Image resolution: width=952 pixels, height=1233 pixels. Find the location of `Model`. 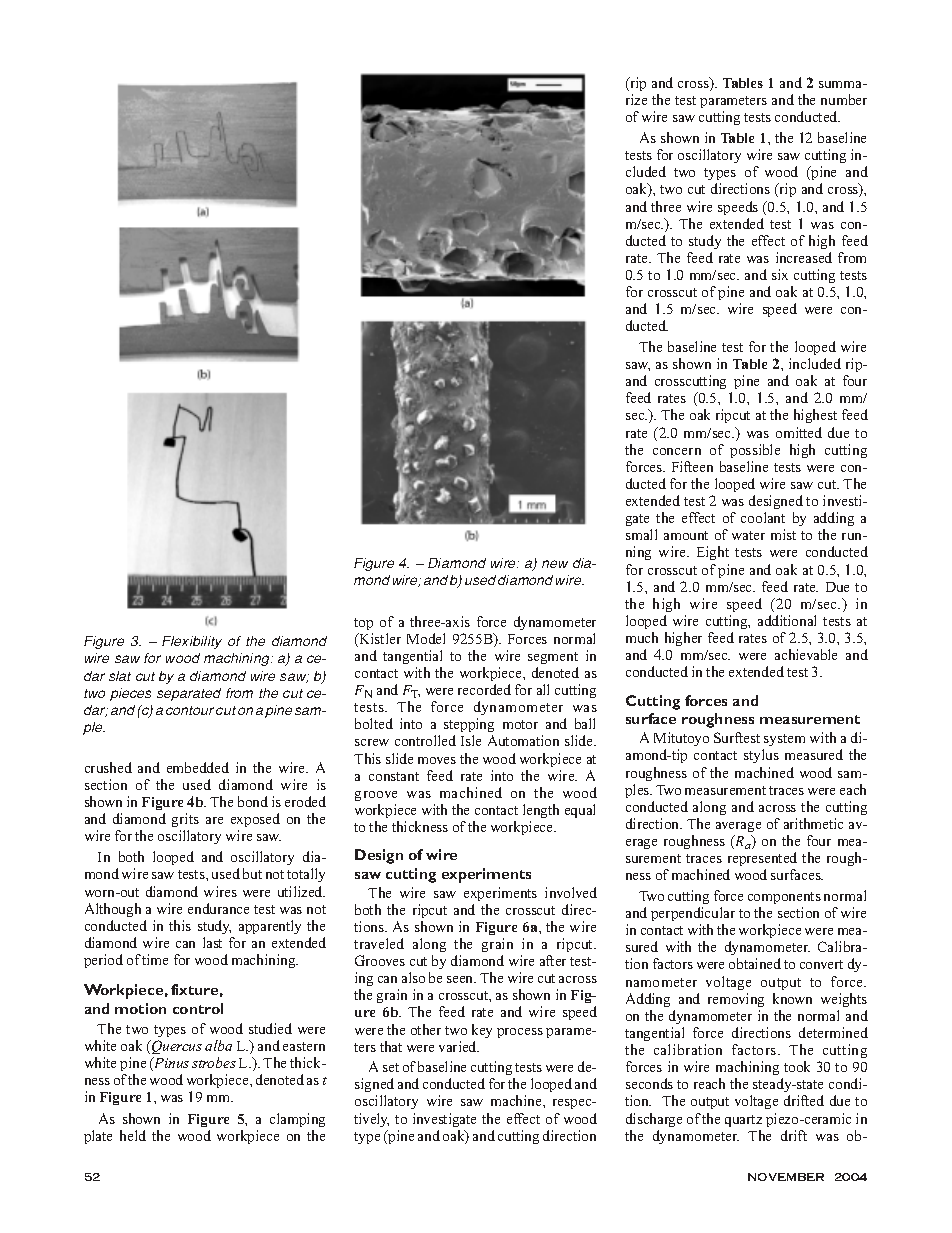

Model is located at coordinates (426, 638).
